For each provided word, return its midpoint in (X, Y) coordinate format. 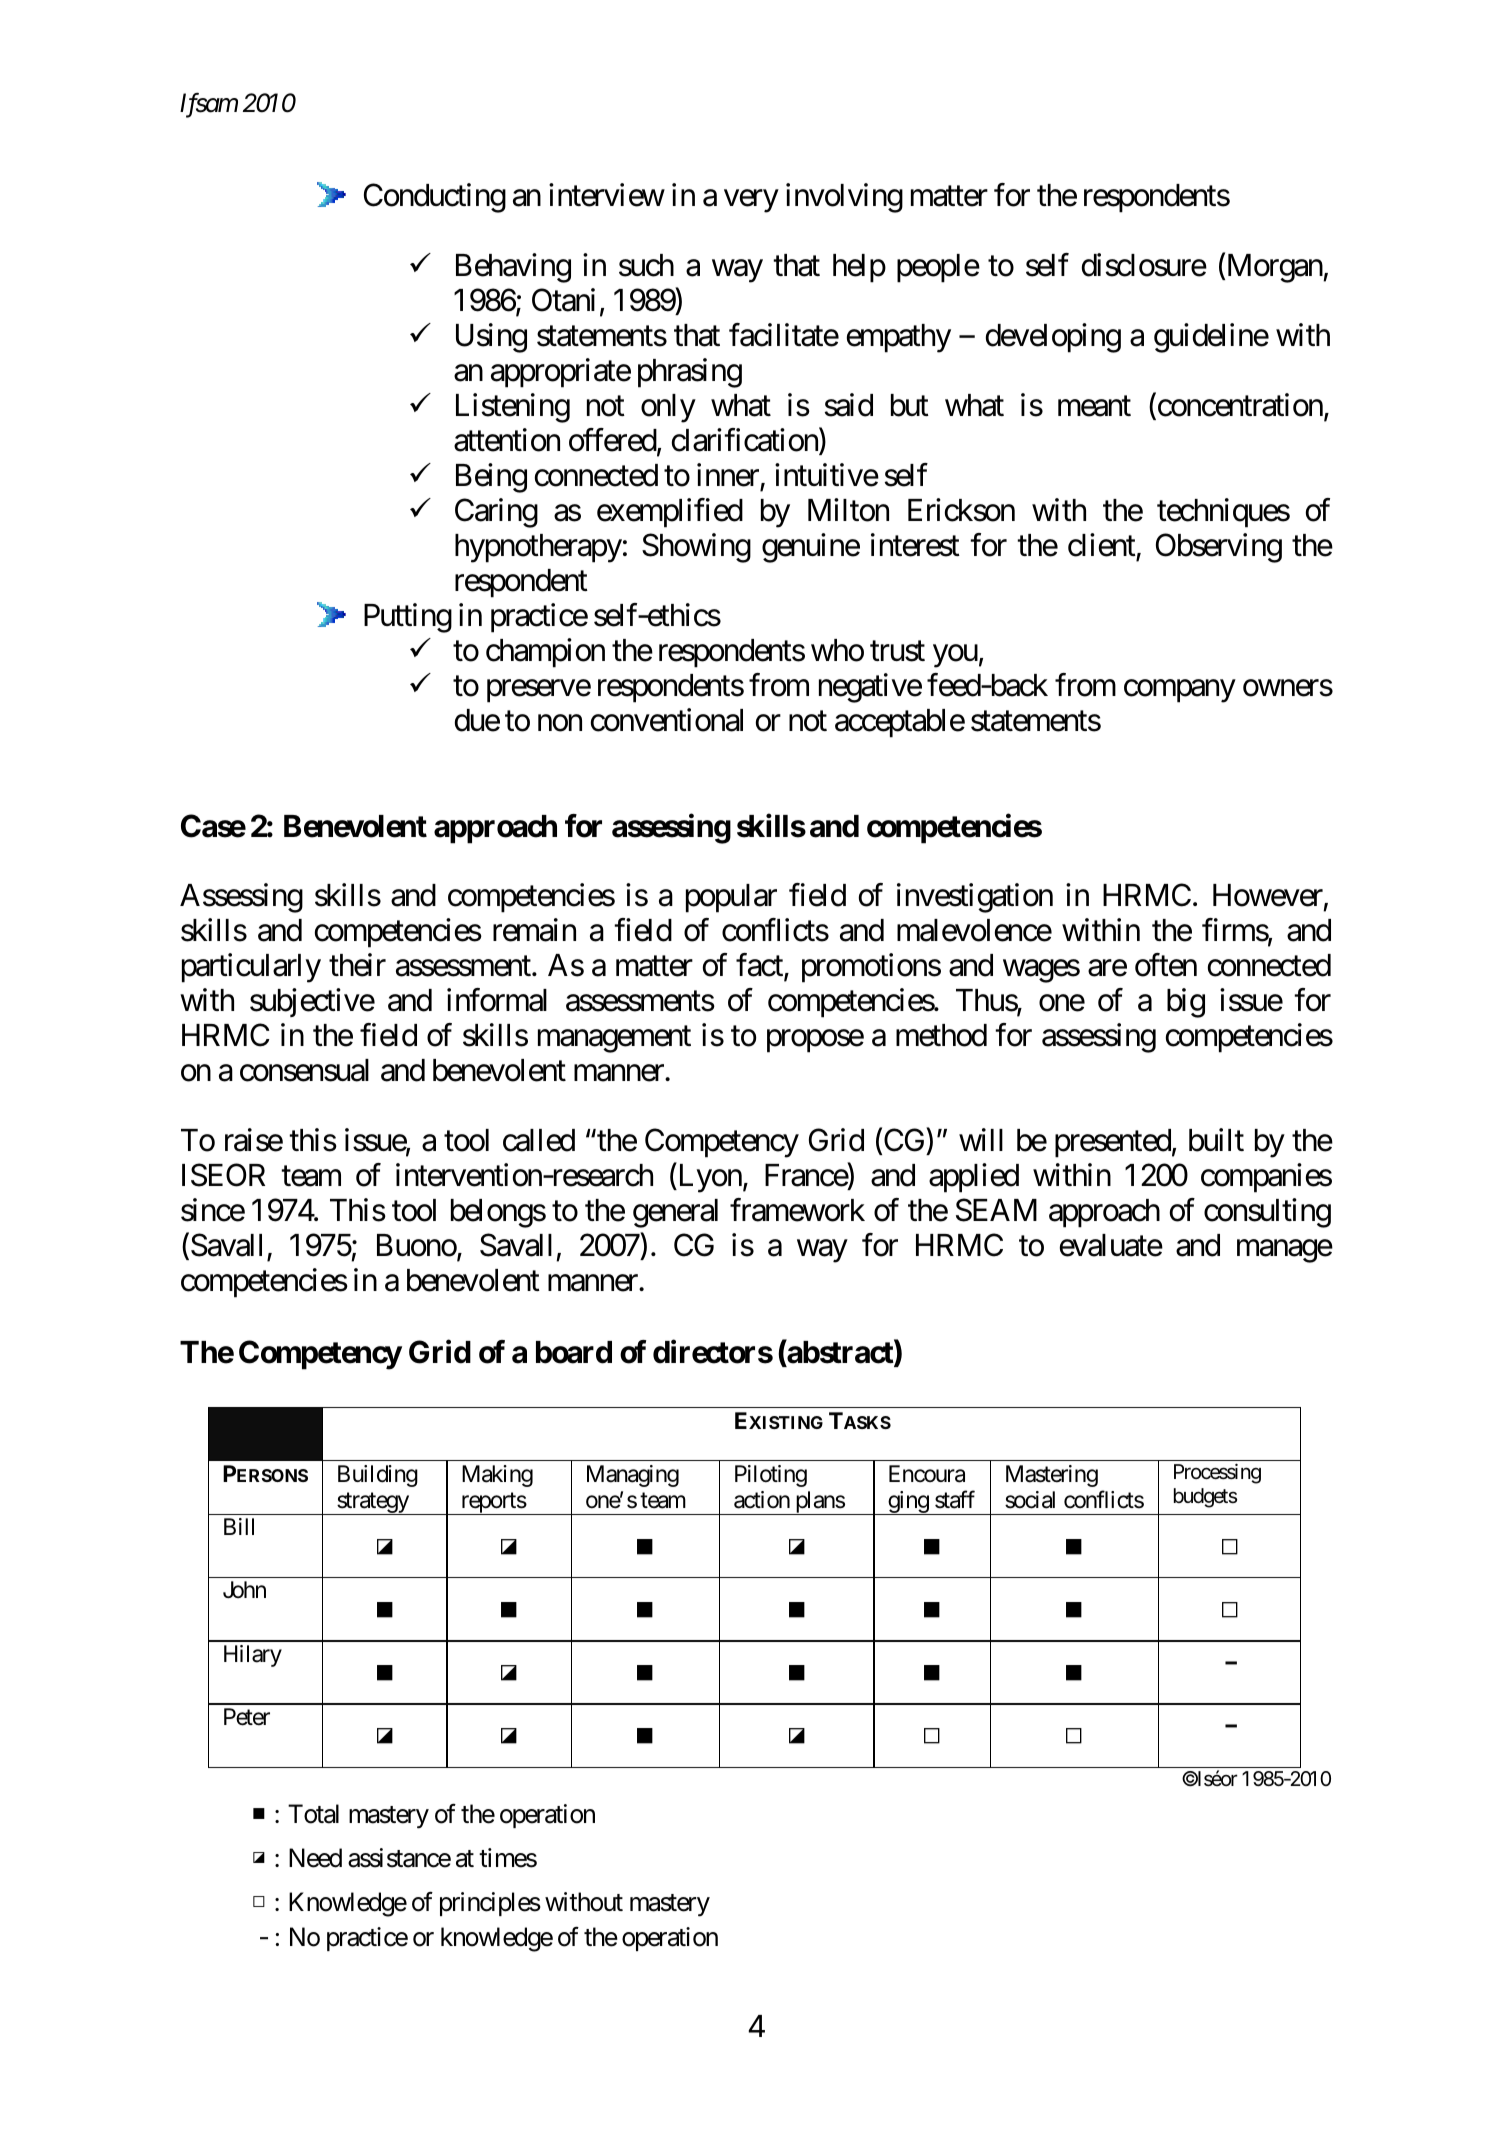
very (751, 201)
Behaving (513, 268)
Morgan (1274, 268)
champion (545, 653)
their (357, 965)
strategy (372, 1504)
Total (313, 1814)
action (762, 1500)
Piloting (771, 1476)
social (1030, 1500)
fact (760, 966)
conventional (667, 720)
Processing (1217, 1473)
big (1186, 1003)
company (1179, 691)
